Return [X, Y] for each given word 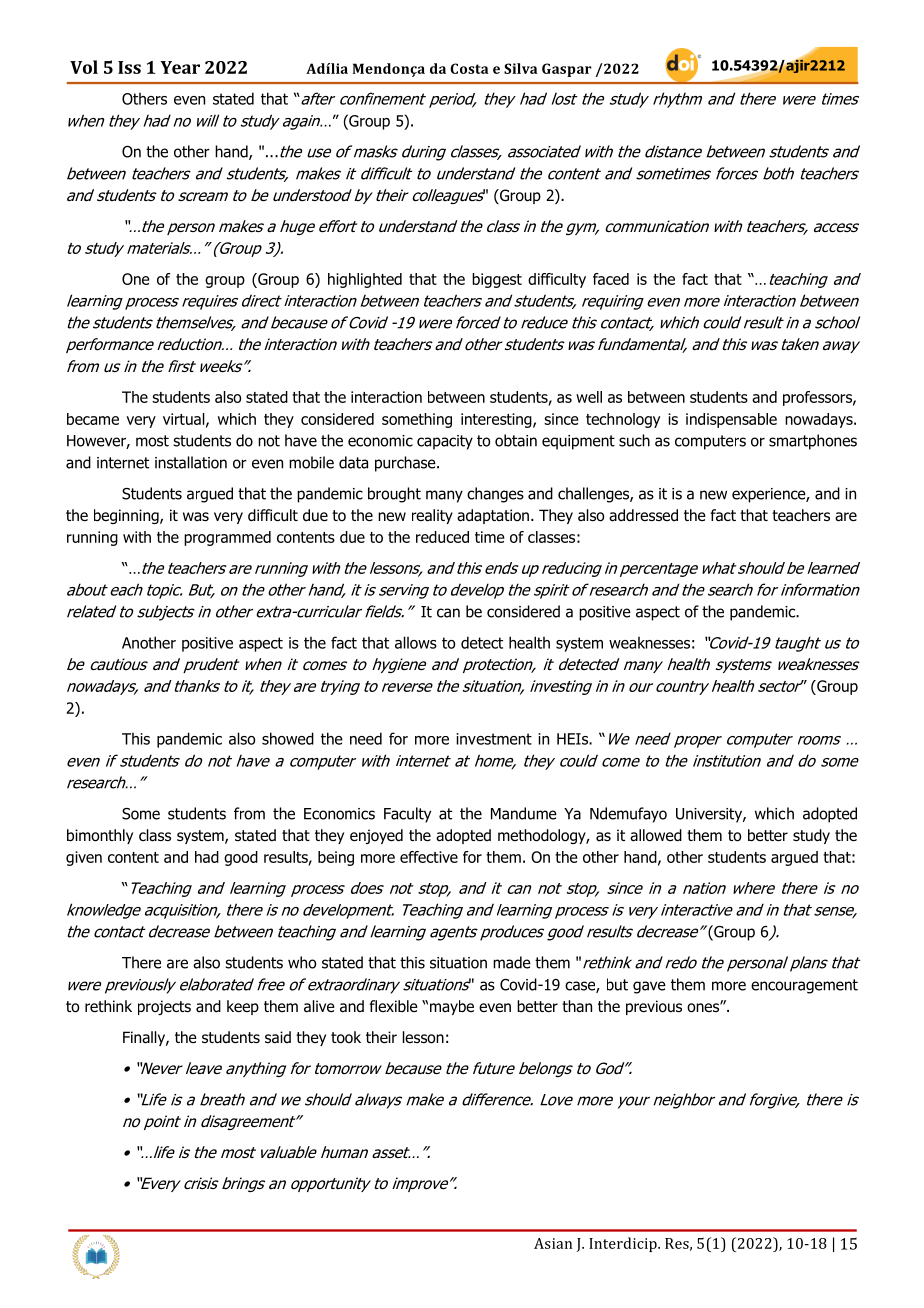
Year [180, 67]
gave [649, 987]
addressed [643, 515]
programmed [227, 538]
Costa [469, 68]
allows [416, 642]
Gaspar [567, 70]
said [278, 1037]
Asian [553, 1243]
